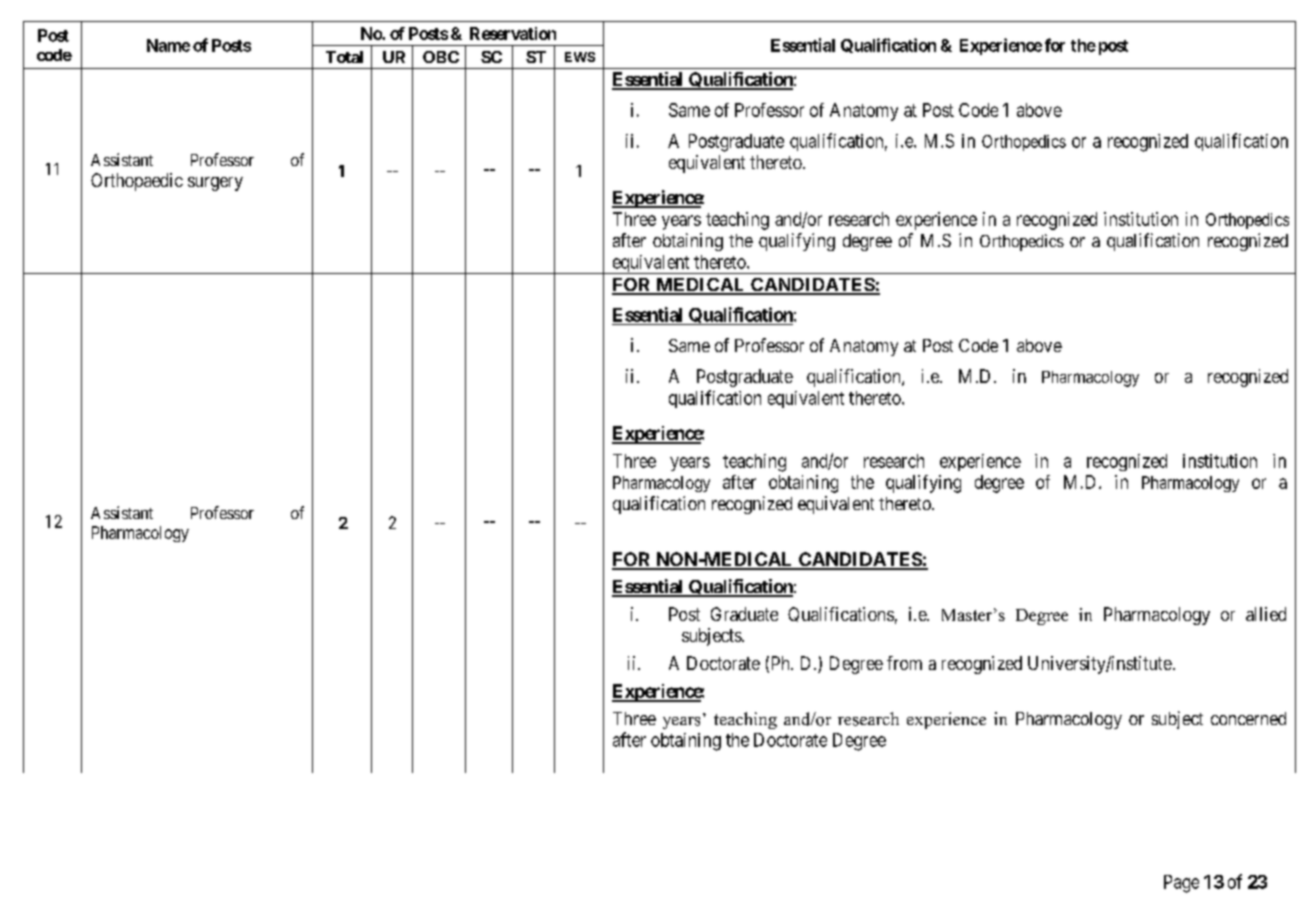  Describe the element at coordinates (215, 184) in the screenshot. I see `surgery` at that location.
